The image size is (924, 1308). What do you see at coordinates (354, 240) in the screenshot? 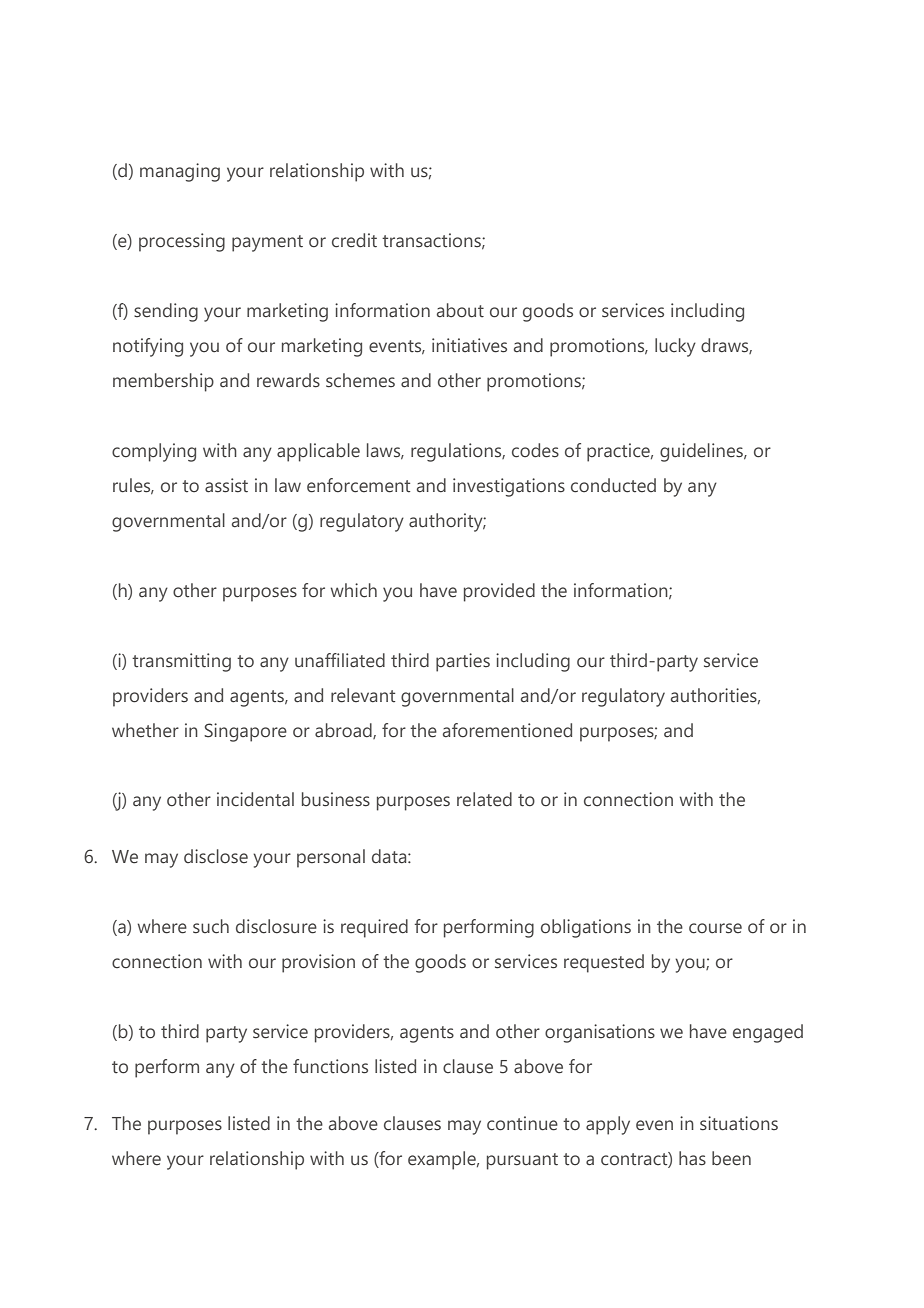
I see `credit` at bounding box center [354, 240].
